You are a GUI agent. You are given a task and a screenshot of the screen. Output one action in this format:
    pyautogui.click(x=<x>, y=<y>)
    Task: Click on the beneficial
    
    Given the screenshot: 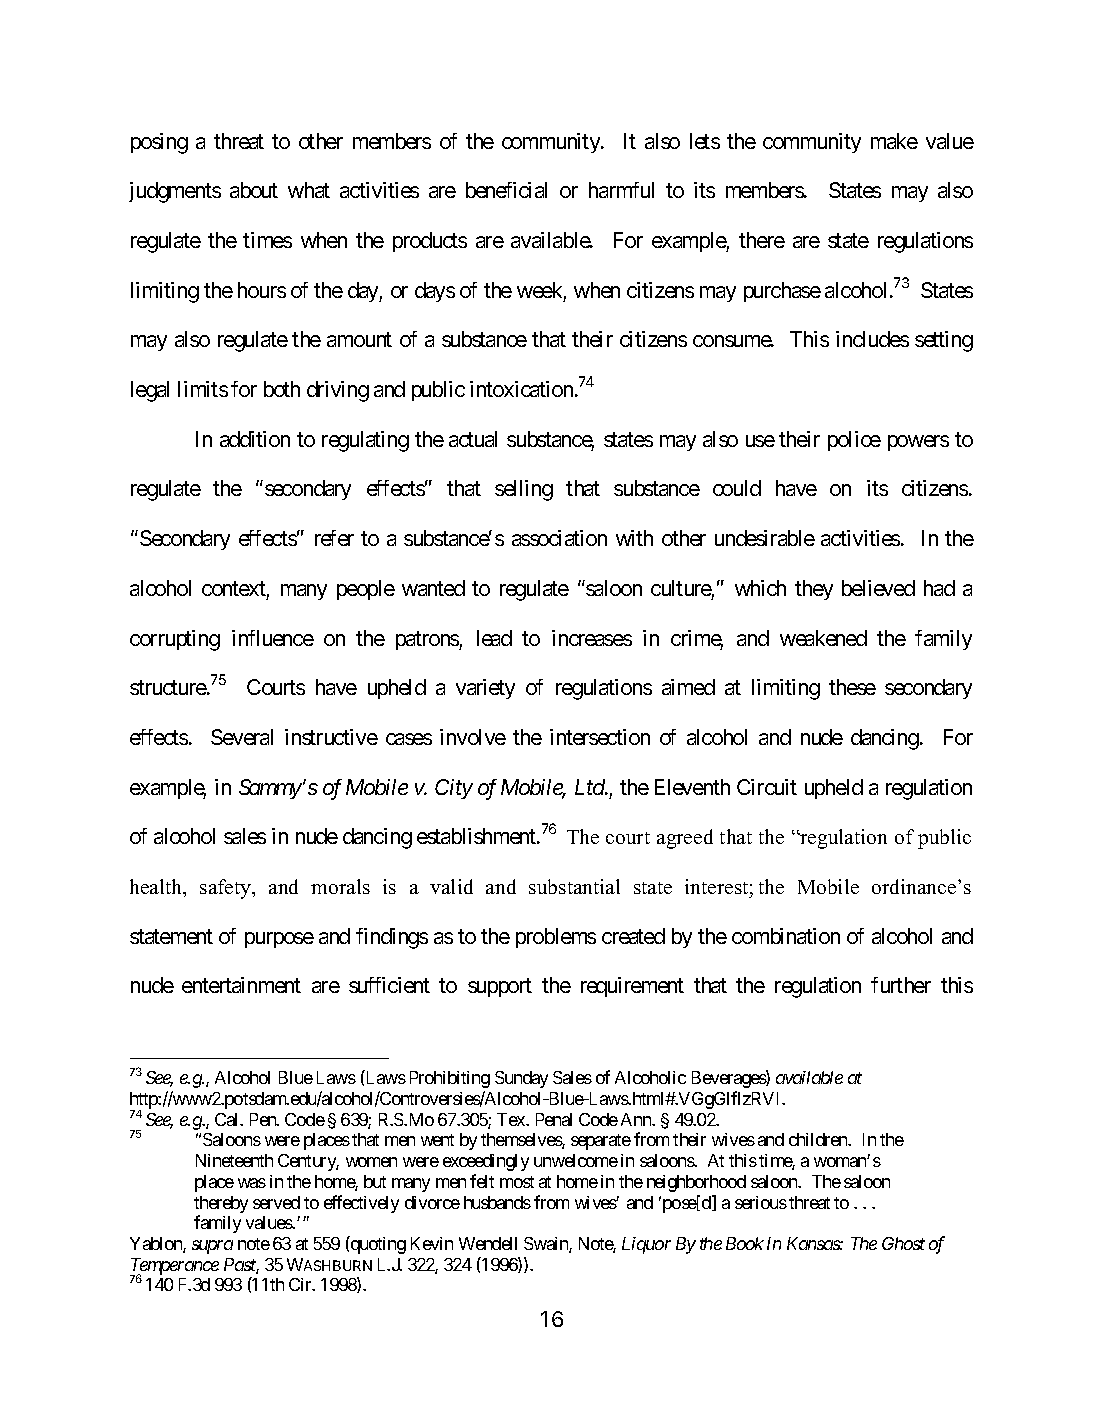 What is the action you would take?
    pyautogui.click(x=506, y=190)
